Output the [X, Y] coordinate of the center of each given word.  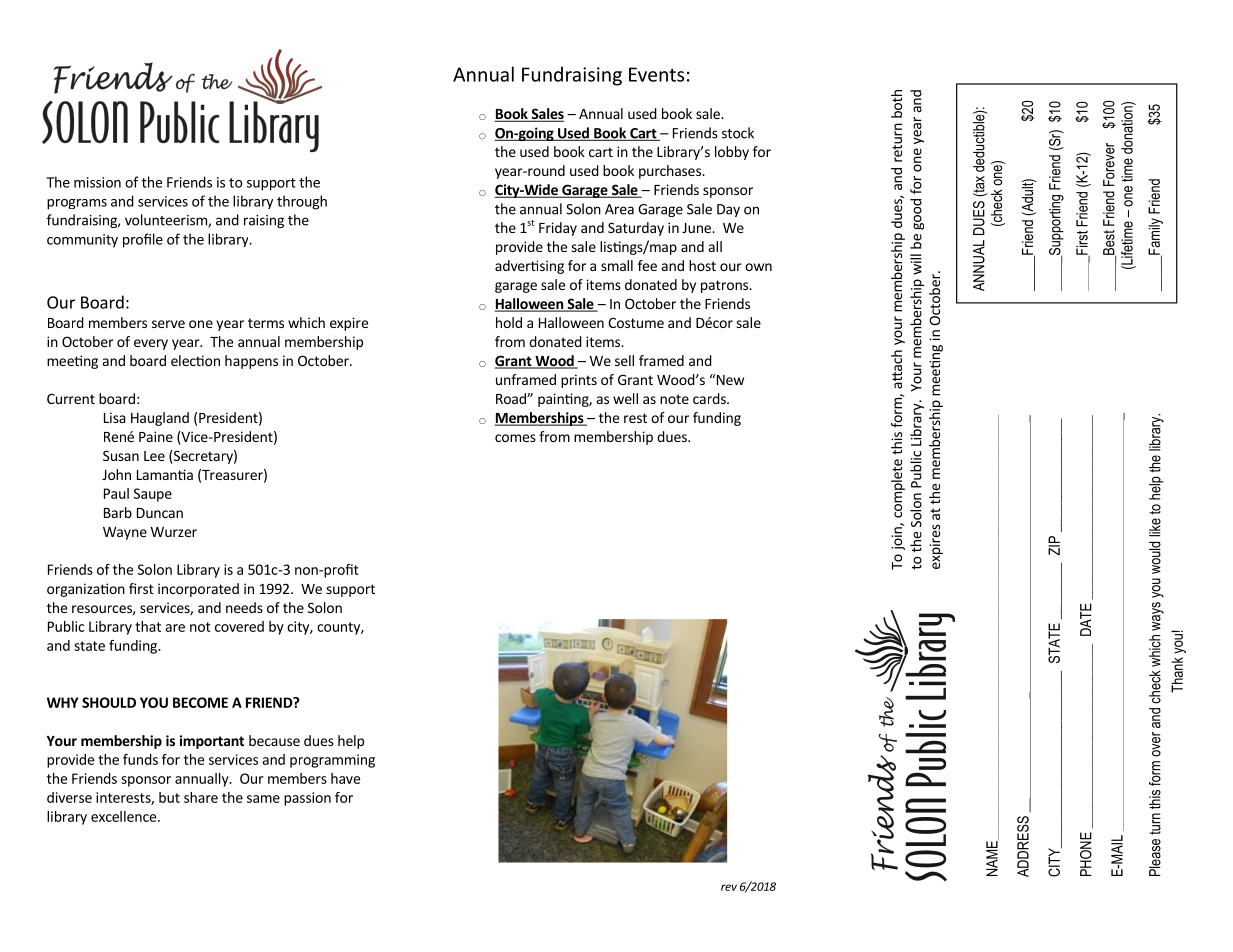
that [148, 626]
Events [656, 74]
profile [143, 240]
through [302, 202]
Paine [156, 436]
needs [244, 607]
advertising [529, 267]
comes [515, 438]
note [674, 399]
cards [710, 398]
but [169, 797]
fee [647, 265]
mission [97, 182]
